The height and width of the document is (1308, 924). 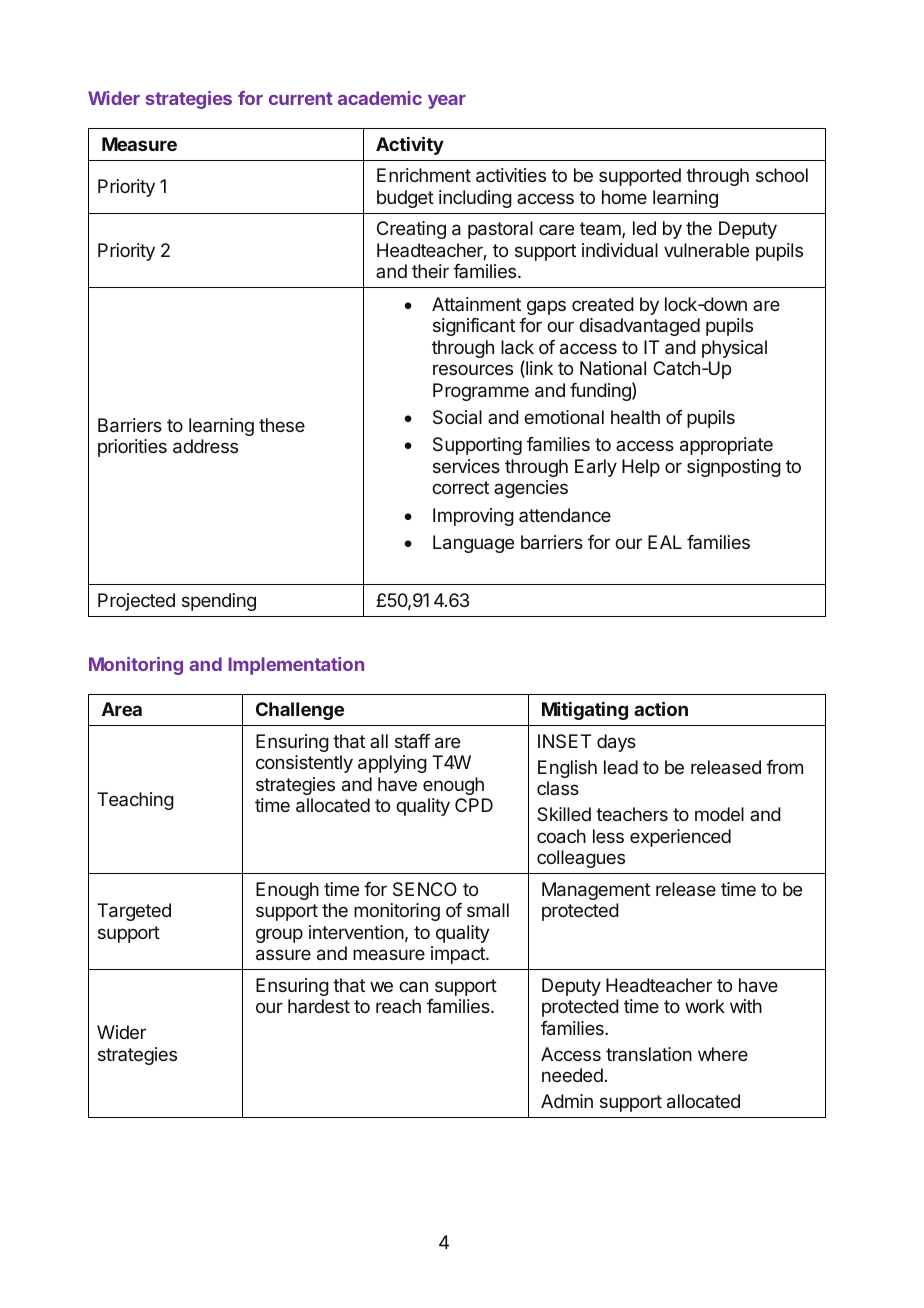 What do you see at coordinates (301, 98) in the document?
I see `current` at bounding box center [301, 98].
